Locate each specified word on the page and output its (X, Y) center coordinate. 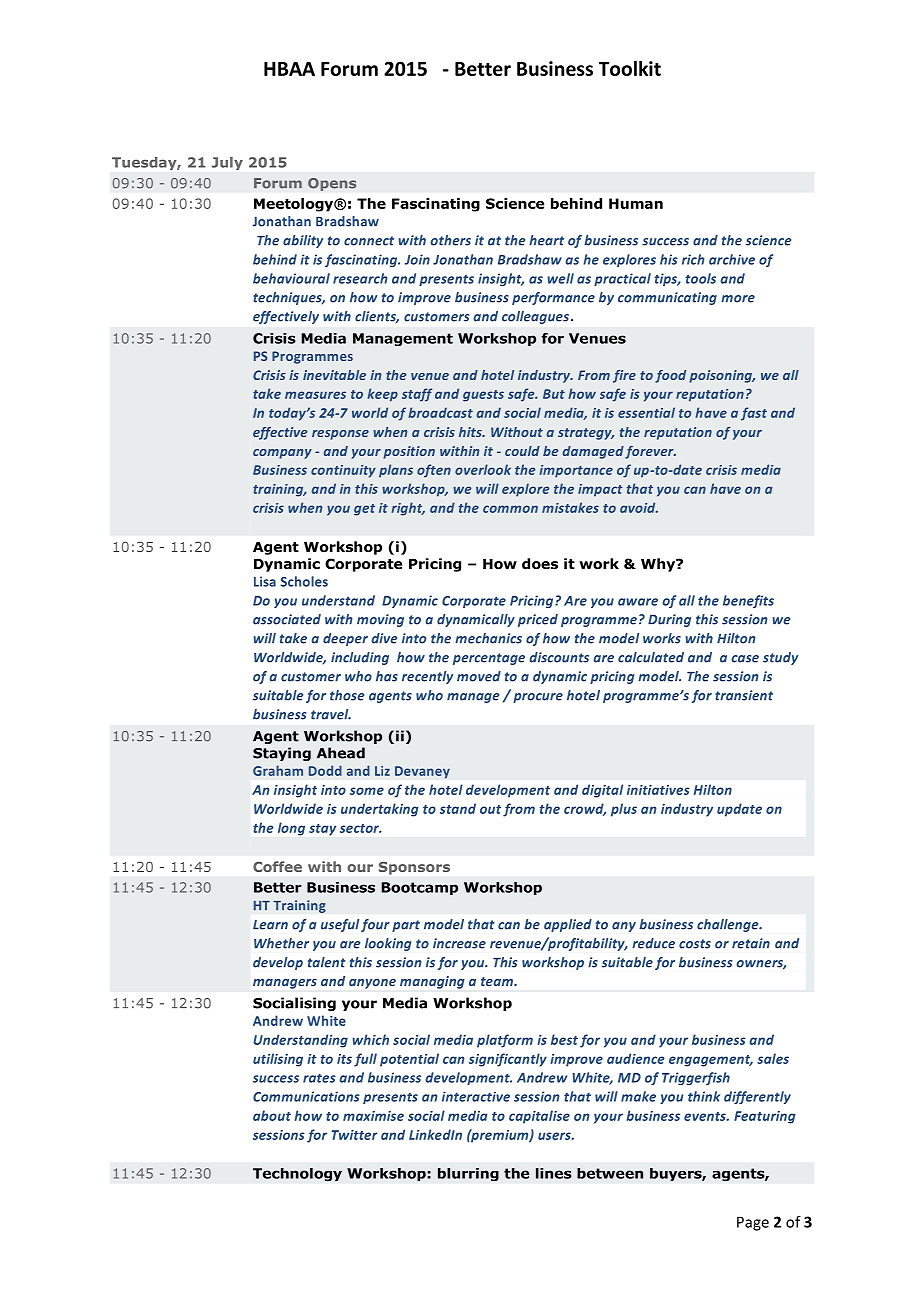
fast (754, 414)
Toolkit (630, 68)
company (282, 454)
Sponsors (414, 868)
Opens (332, 184)
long (291, 829)
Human (636, 203)
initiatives (658, 790)
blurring (468, 1175)
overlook (483, 469)
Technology (297, 1175)
